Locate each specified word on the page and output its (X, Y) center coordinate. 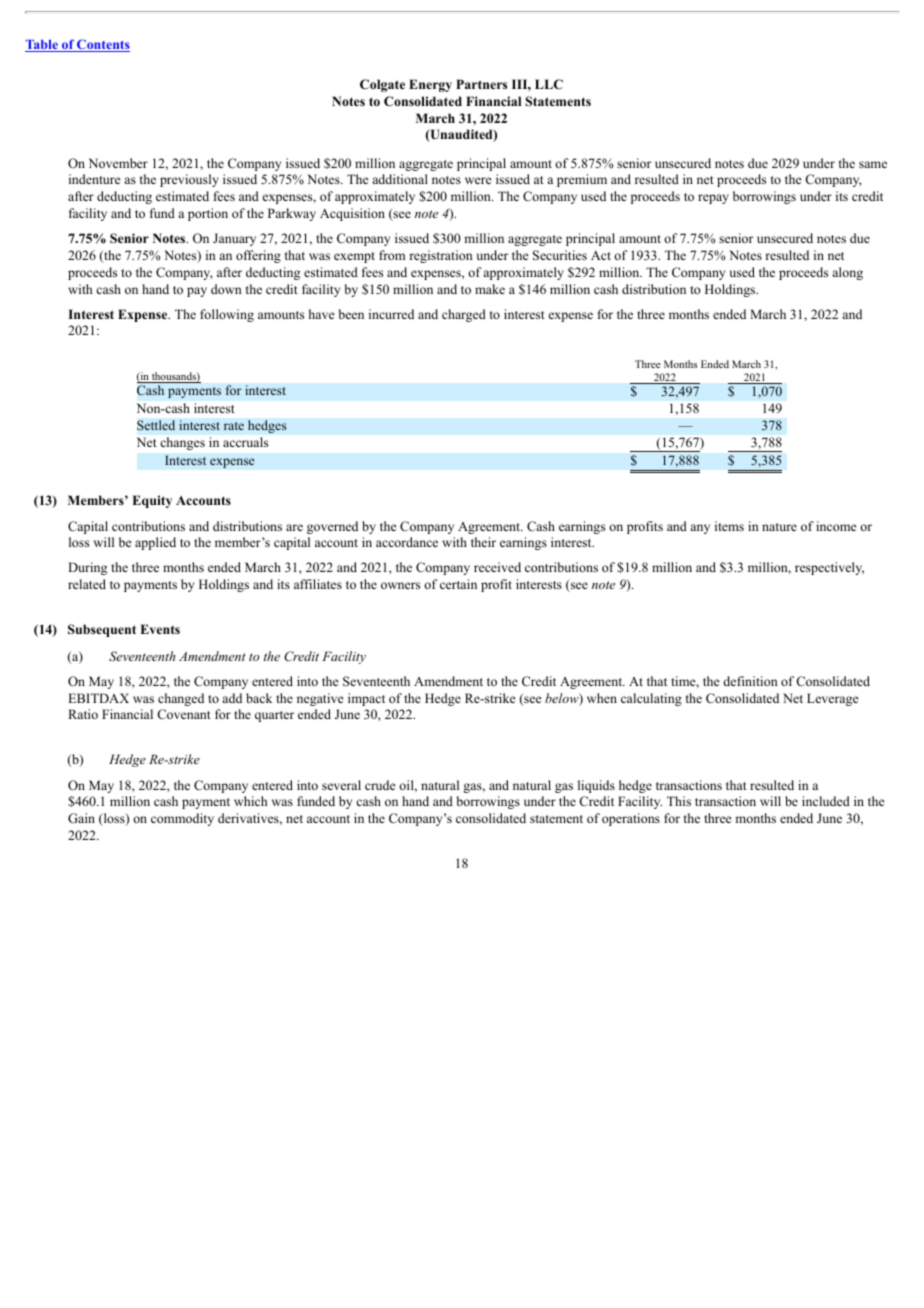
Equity (152, 501)
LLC (549, 84)
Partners (481, 84)
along (847, 273)
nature (779, 527)
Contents (102, 45)
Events (160, 629)
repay (713, 199)
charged (464, 315)
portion (208, 214)
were (478, 180)
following (227, 315)
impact (366, 699)
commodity (182, 819)
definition (750, 681)
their (483, 542)
